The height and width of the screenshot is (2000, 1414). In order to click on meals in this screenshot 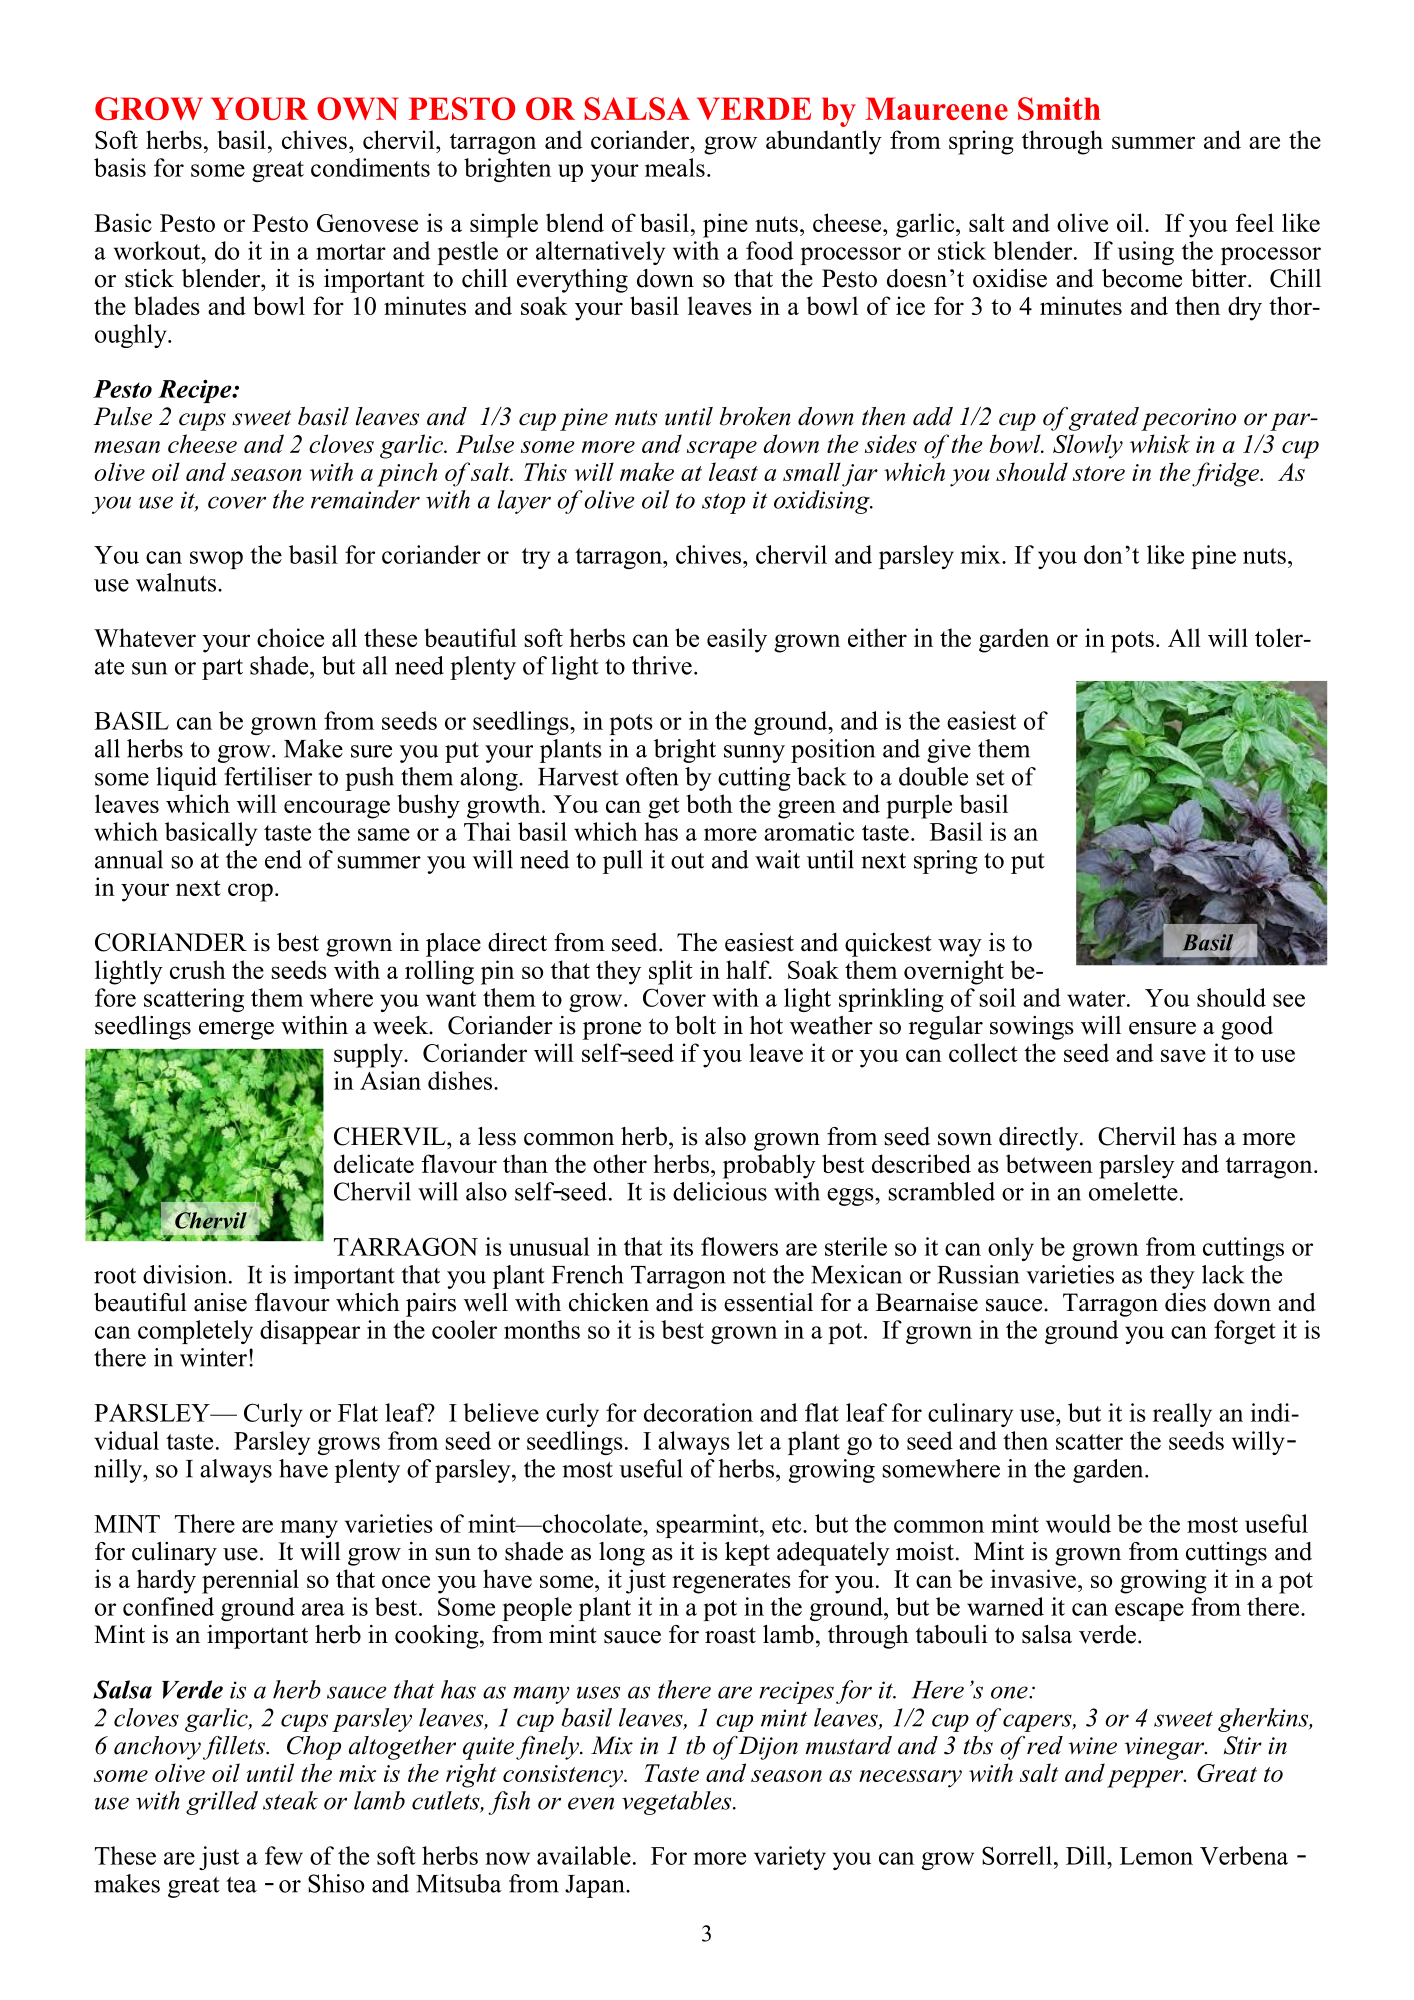, I will do `click(675, 167)`.
